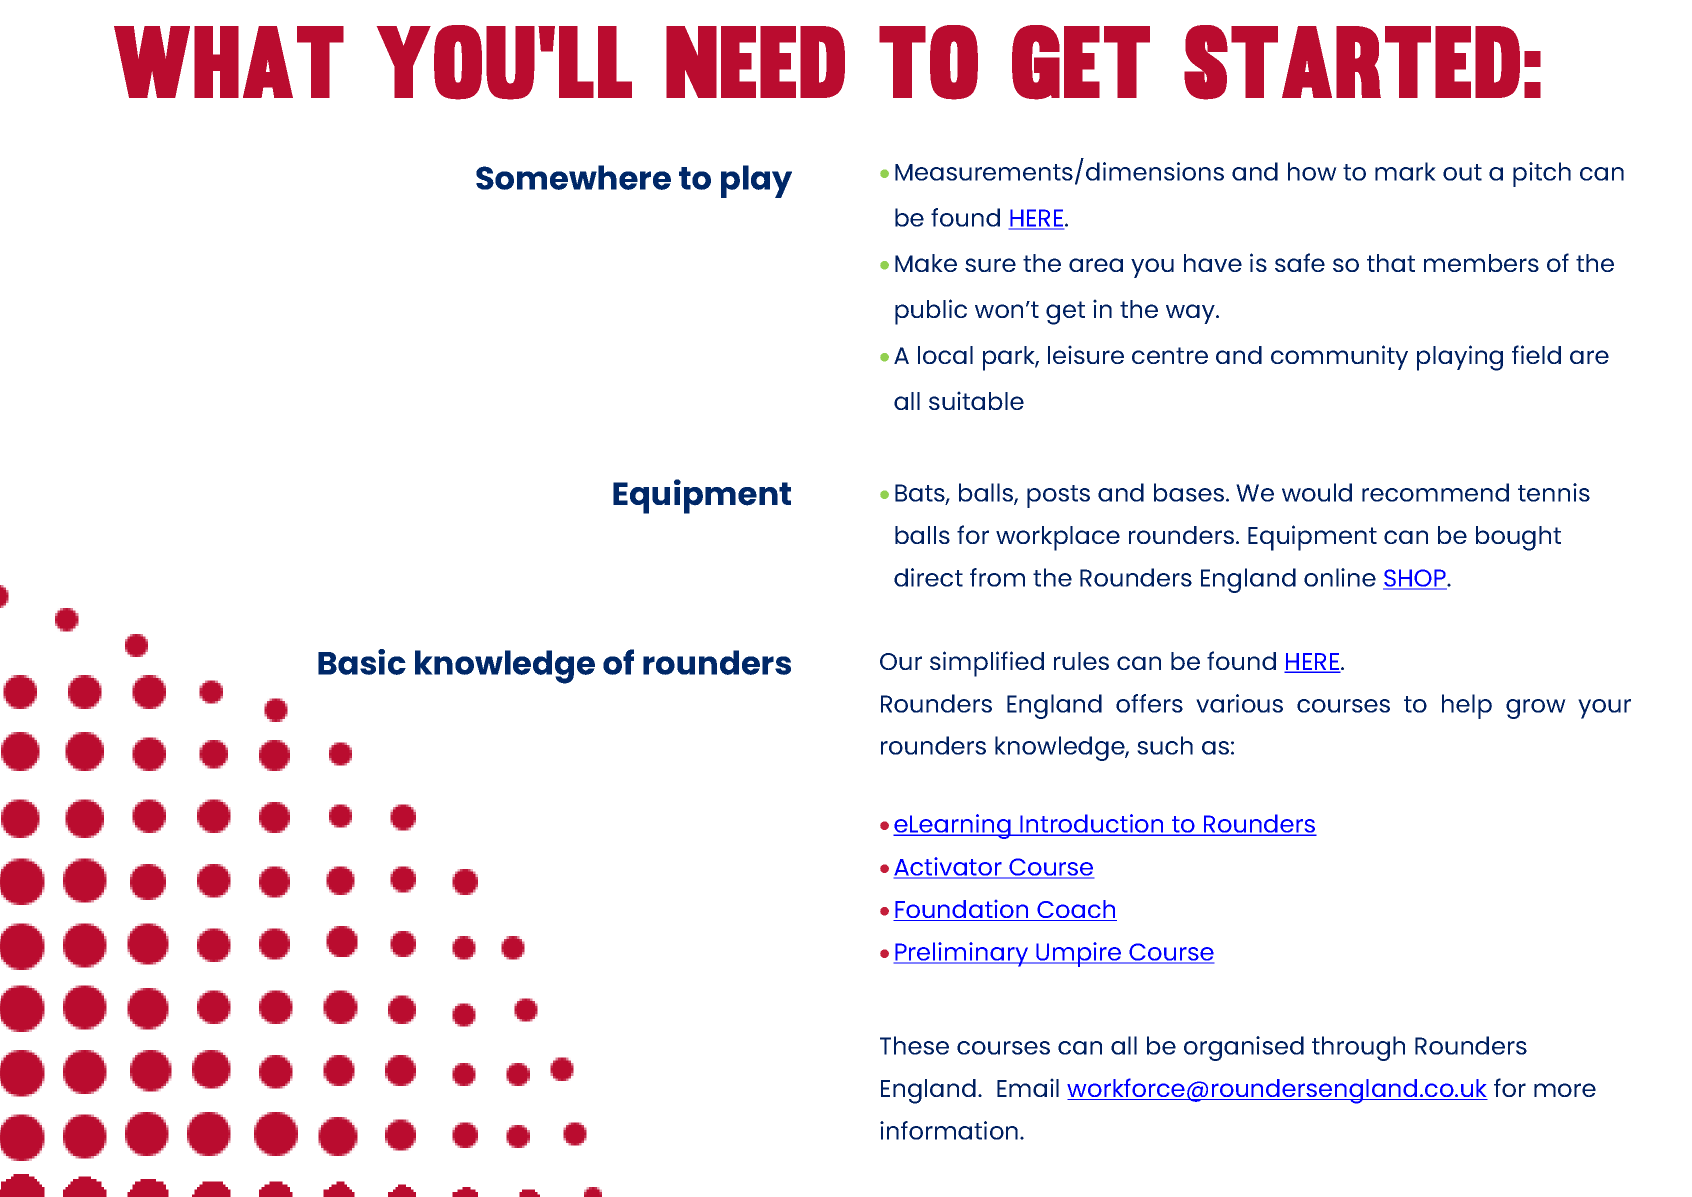  What do you see at coordinates (1481, 263) in the page?
I see `members` at bounding box center [1481, 263].
